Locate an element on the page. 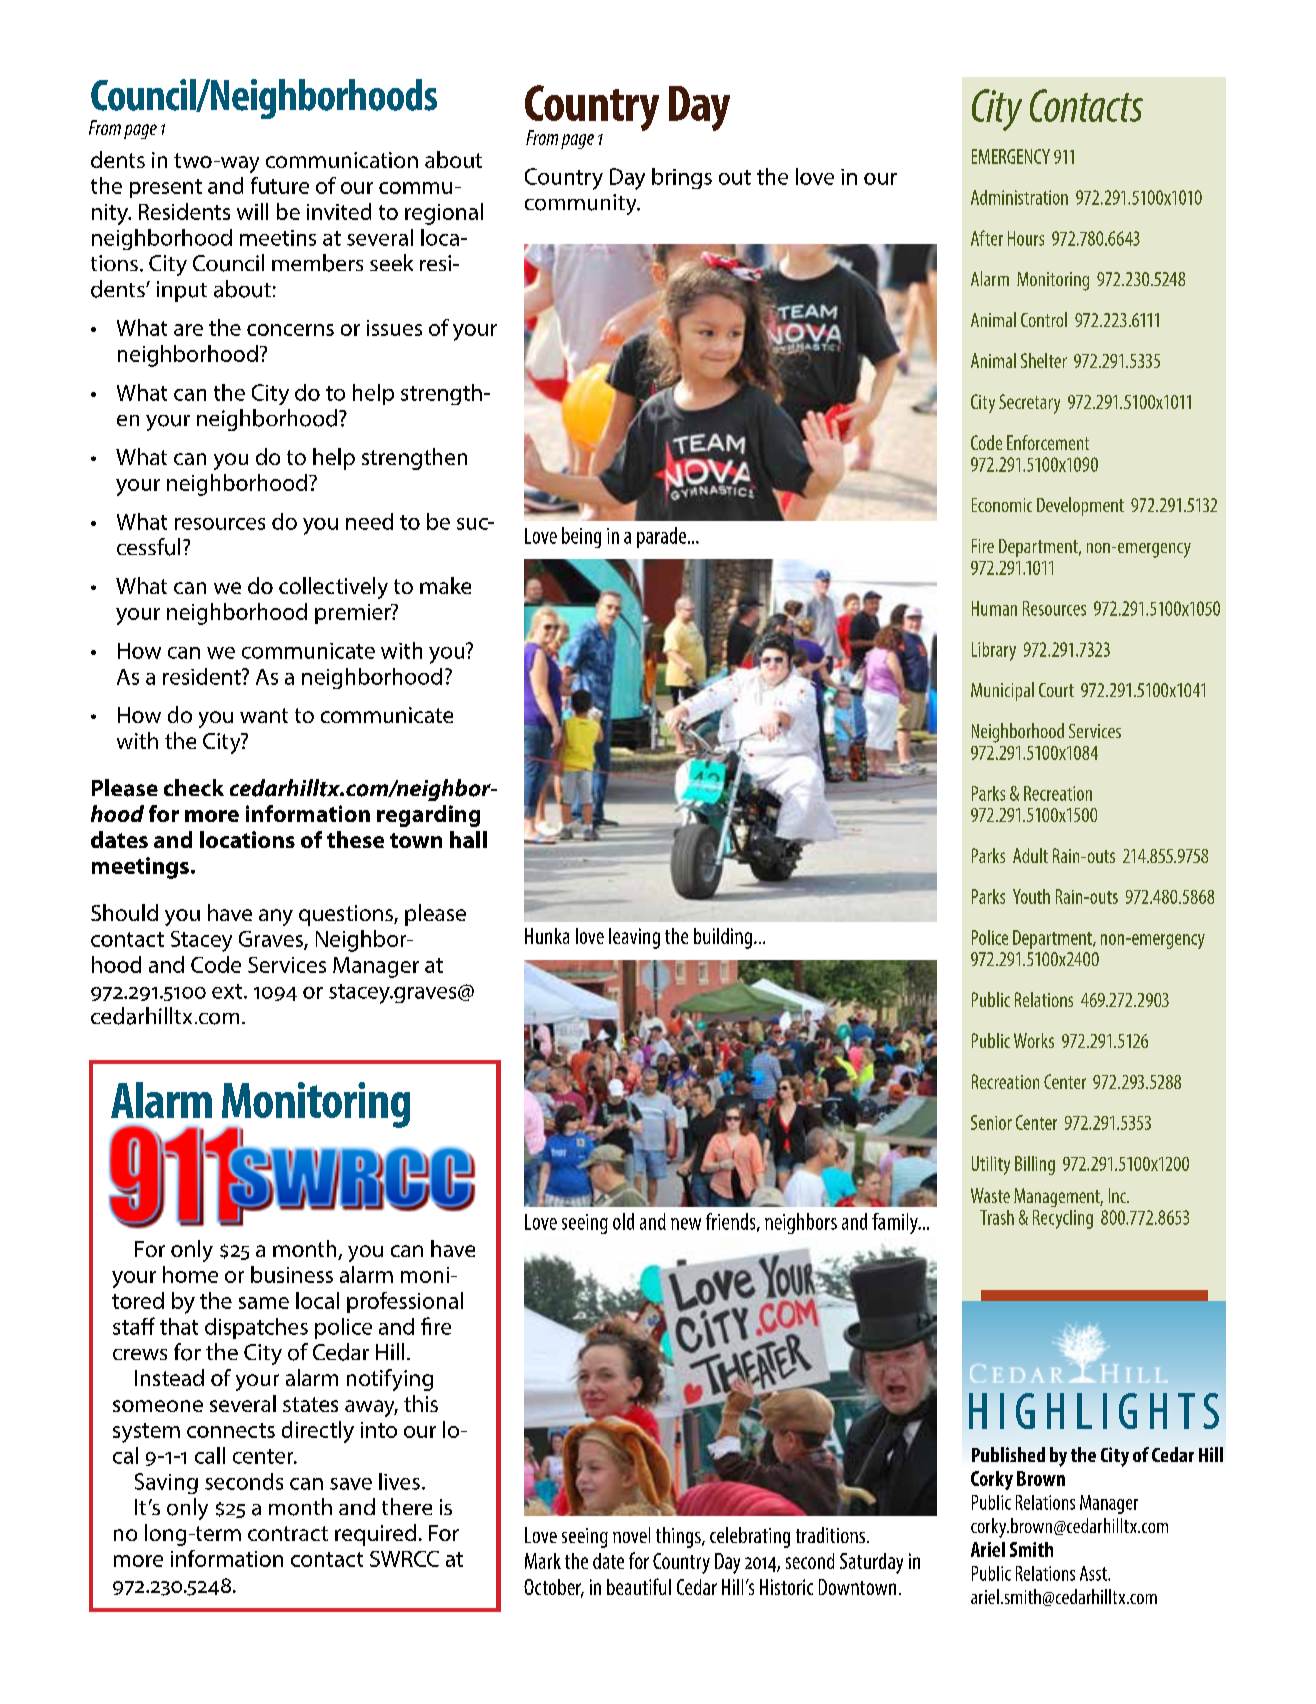  After is located at coordinates (987, 238).
